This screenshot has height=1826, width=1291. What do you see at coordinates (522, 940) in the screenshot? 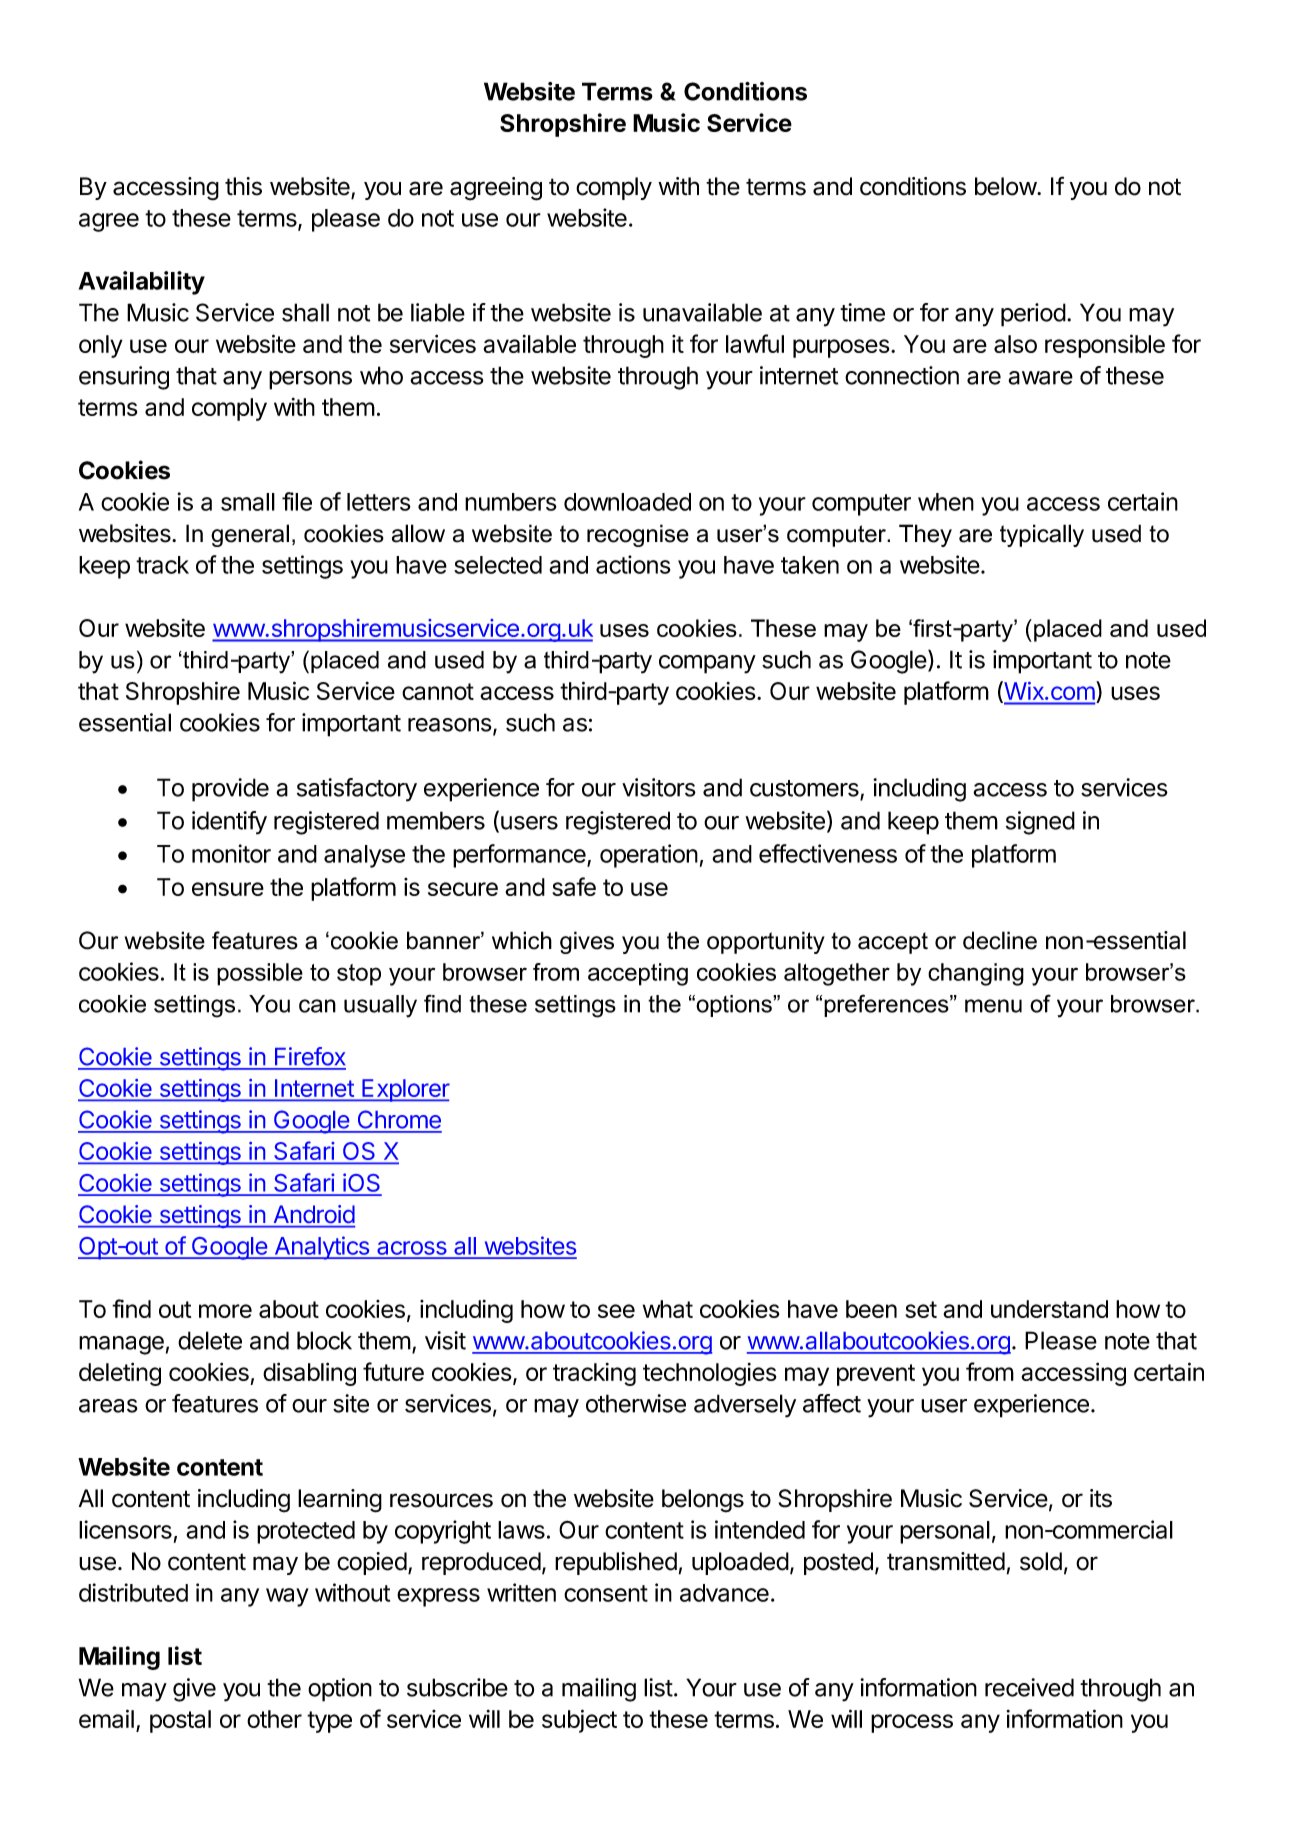
I see `which` at bounding box center [522, 940].
